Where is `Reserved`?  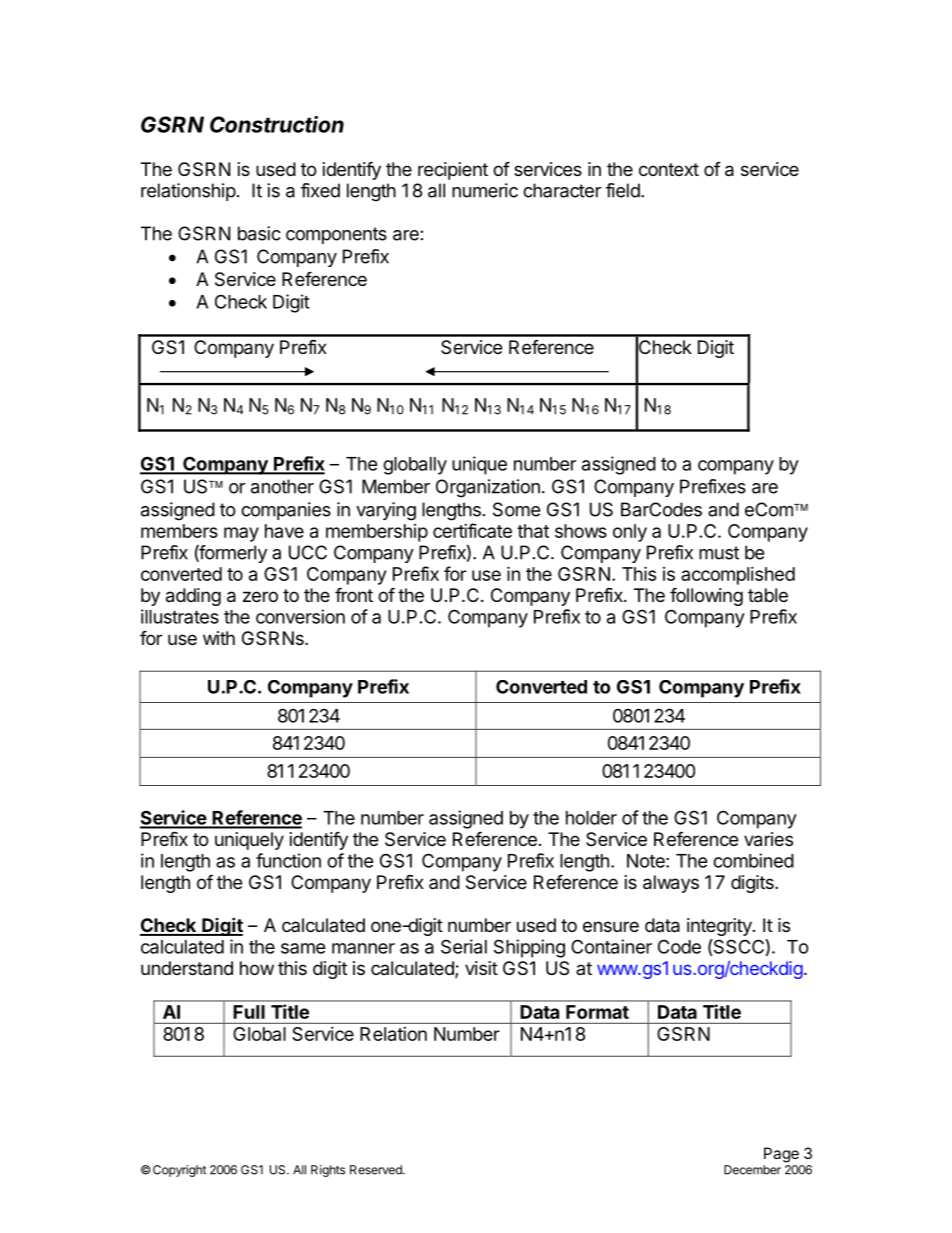
Reserved is located at coordinates (377, 1170).
